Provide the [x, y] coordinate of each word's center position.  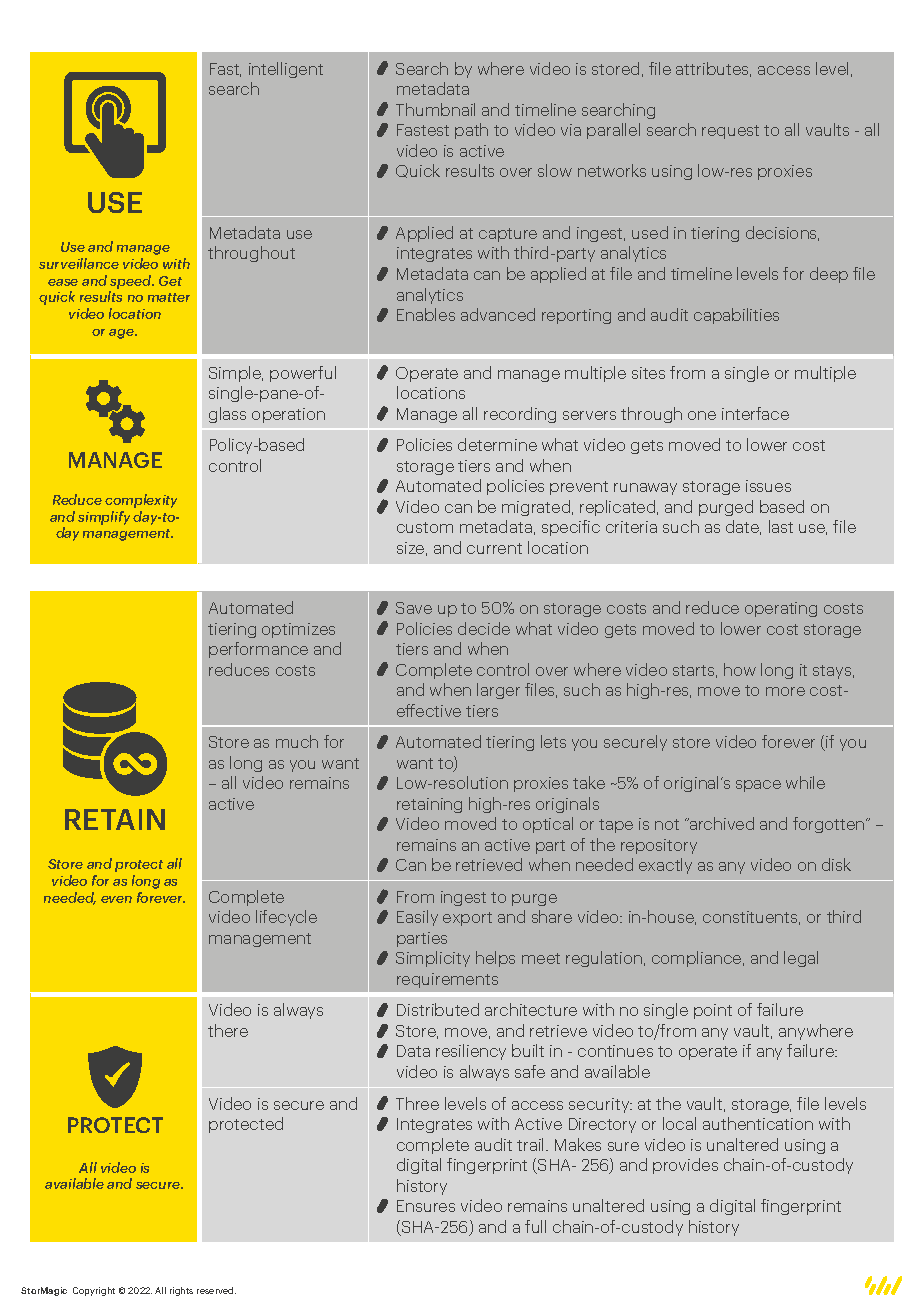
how [740, 669]
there [228, 1030]
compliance [698, 959]
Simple [236, 374]
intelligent [286, 70]
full [535, 1226]
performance [258, 650]
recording [520, 415]
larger [498, 691]
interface [755, 413]
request [730, 132]
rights [181, 1291]
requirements [447, 980]
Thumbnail [435, 109]
